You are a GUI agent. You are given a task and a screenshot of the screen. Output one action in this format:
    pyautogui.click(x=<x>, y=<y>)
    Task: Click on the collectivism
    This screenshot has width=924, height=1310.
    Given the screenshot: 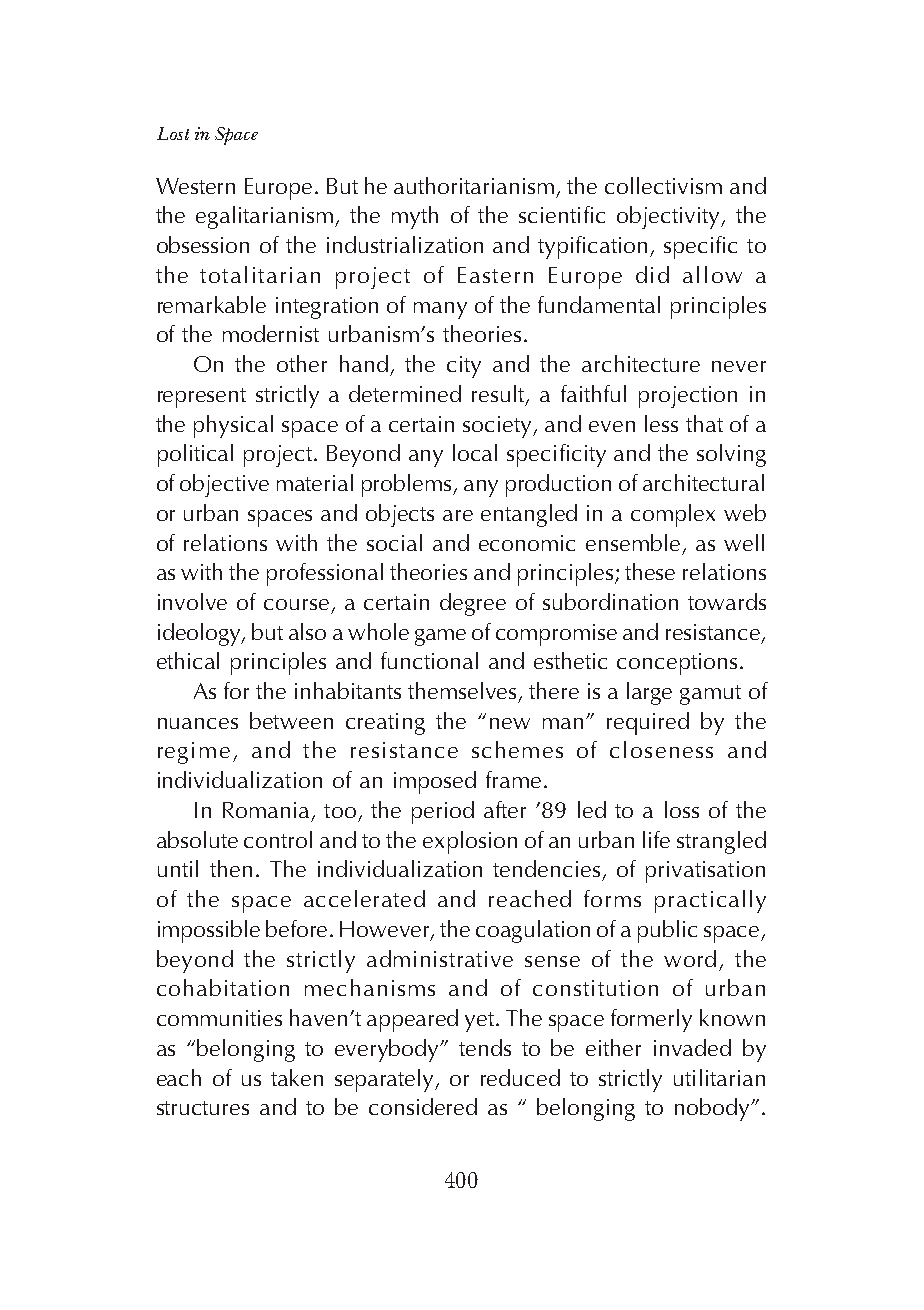 What is the action you would take?
    pyautogui.click(x=663, y=185)
